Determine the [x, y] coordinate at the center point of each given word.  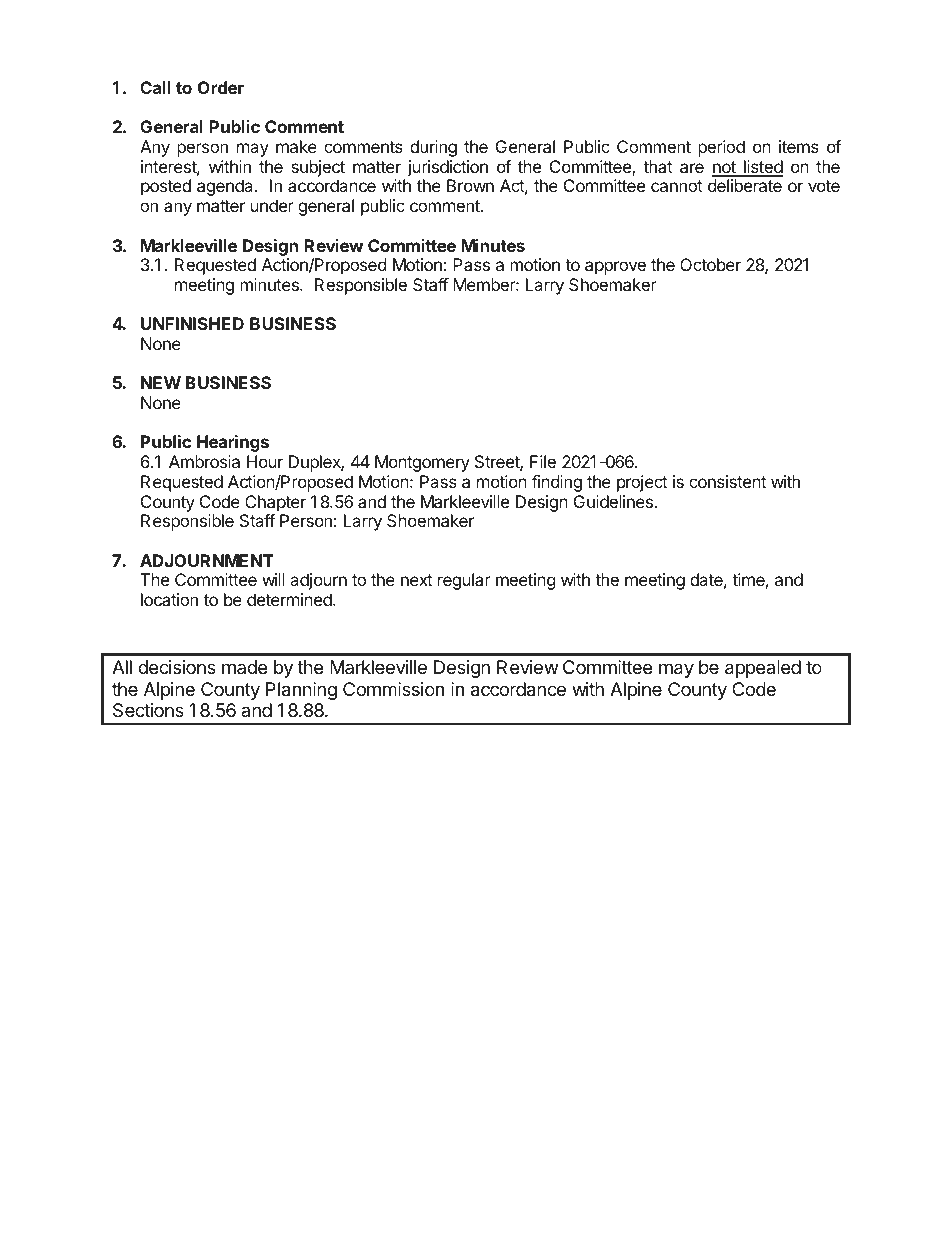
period [721, 148]
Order [221, 87]
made [244, 667]
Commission [393, 689]
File [543, 461]
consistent [727, 481]
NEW [161, 382]
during [433, 148]
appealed [763, 669]
